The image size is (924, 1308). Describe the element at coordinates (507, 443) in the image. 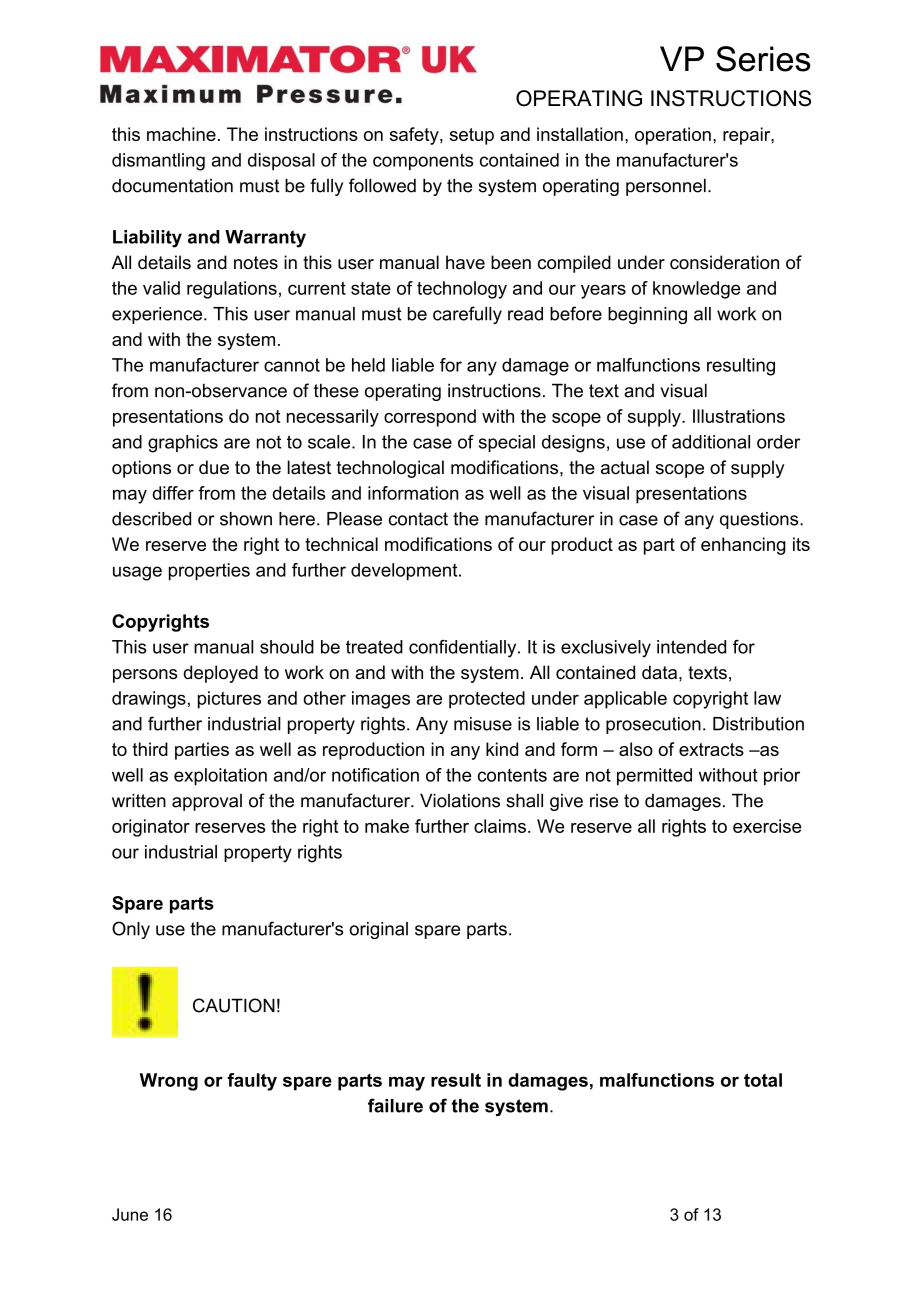

I see `special` at that location.
